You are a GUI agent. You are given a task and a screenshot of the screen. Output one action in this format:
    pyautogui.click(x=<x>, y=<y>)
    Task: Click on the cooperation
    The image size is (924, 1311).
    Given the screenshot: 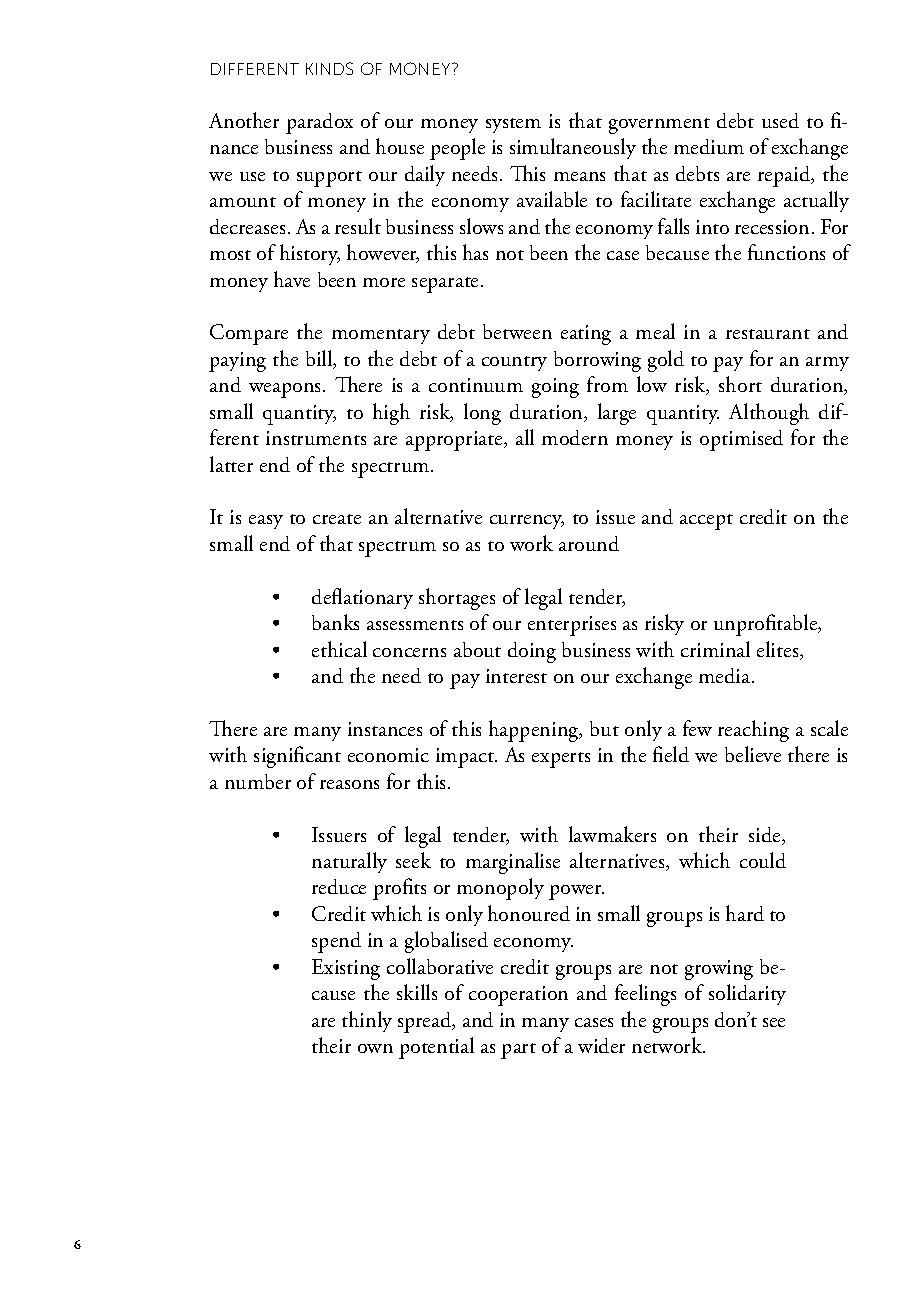 What is the action you would take?
    pyautogui.click(x=518, y=996)
